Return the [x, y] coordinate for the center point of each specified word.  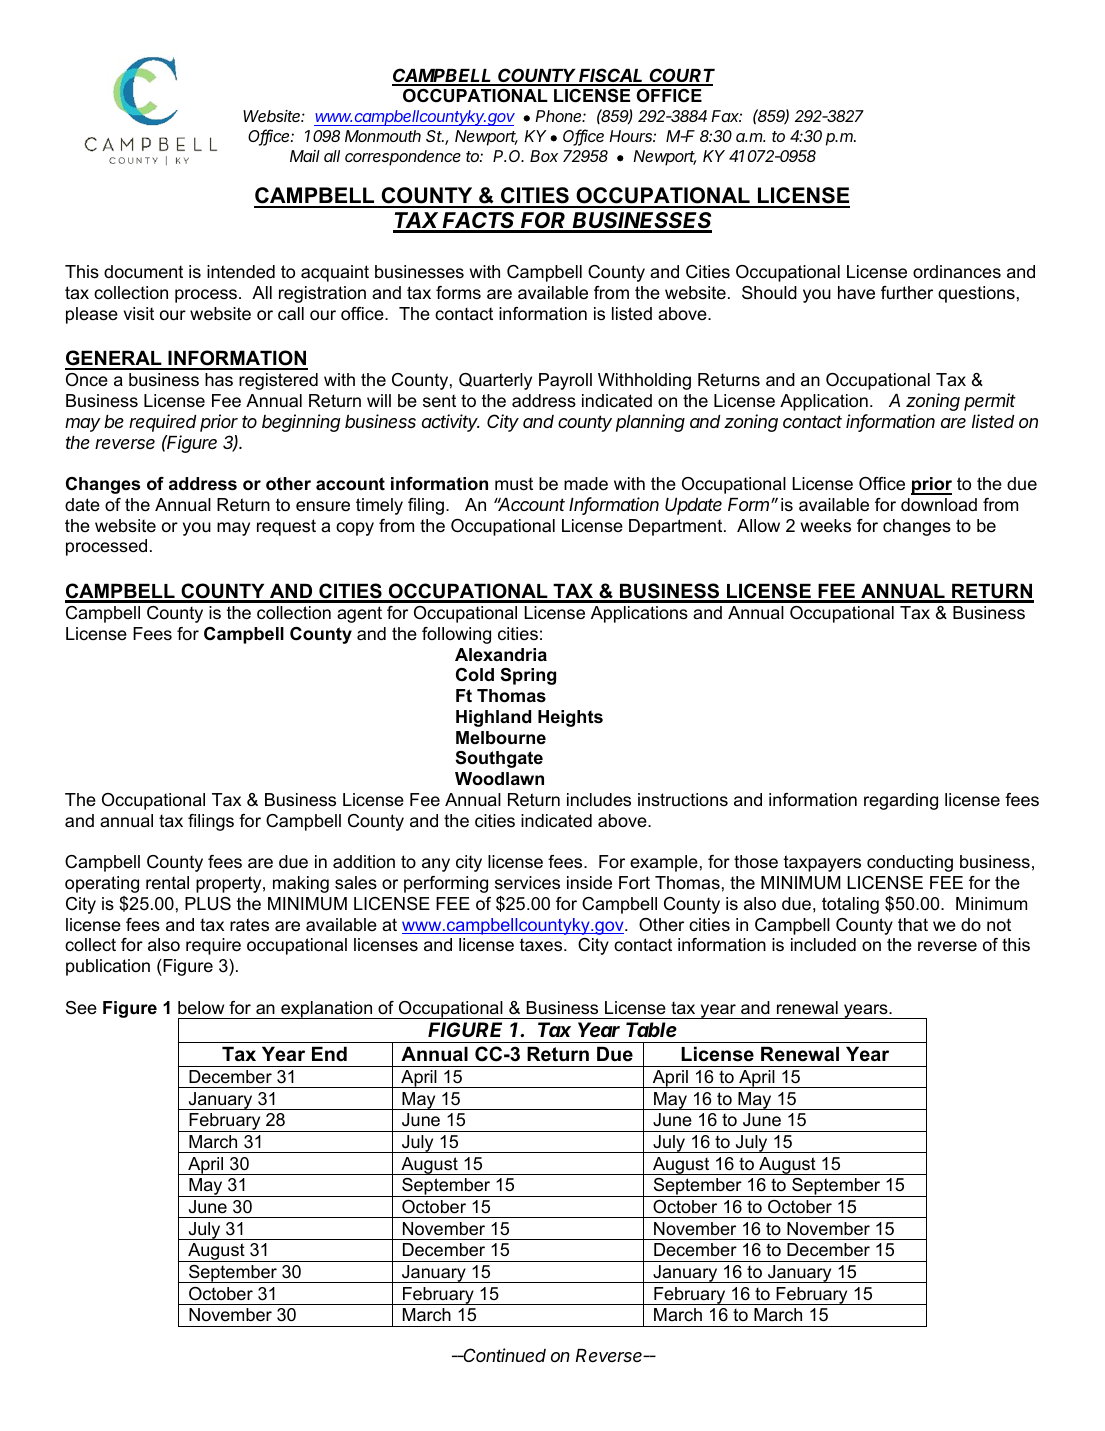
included [823, 945]
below [201, 1008]
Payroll [565, 381]
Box [544, 156]
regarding [901, 801]
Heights [570, 718]
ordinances [957, 271]
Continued [504, 1355]
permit [990, 402]
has [219, 380]
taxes [542, 945]
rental [167, 882]
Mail [305, 156]
